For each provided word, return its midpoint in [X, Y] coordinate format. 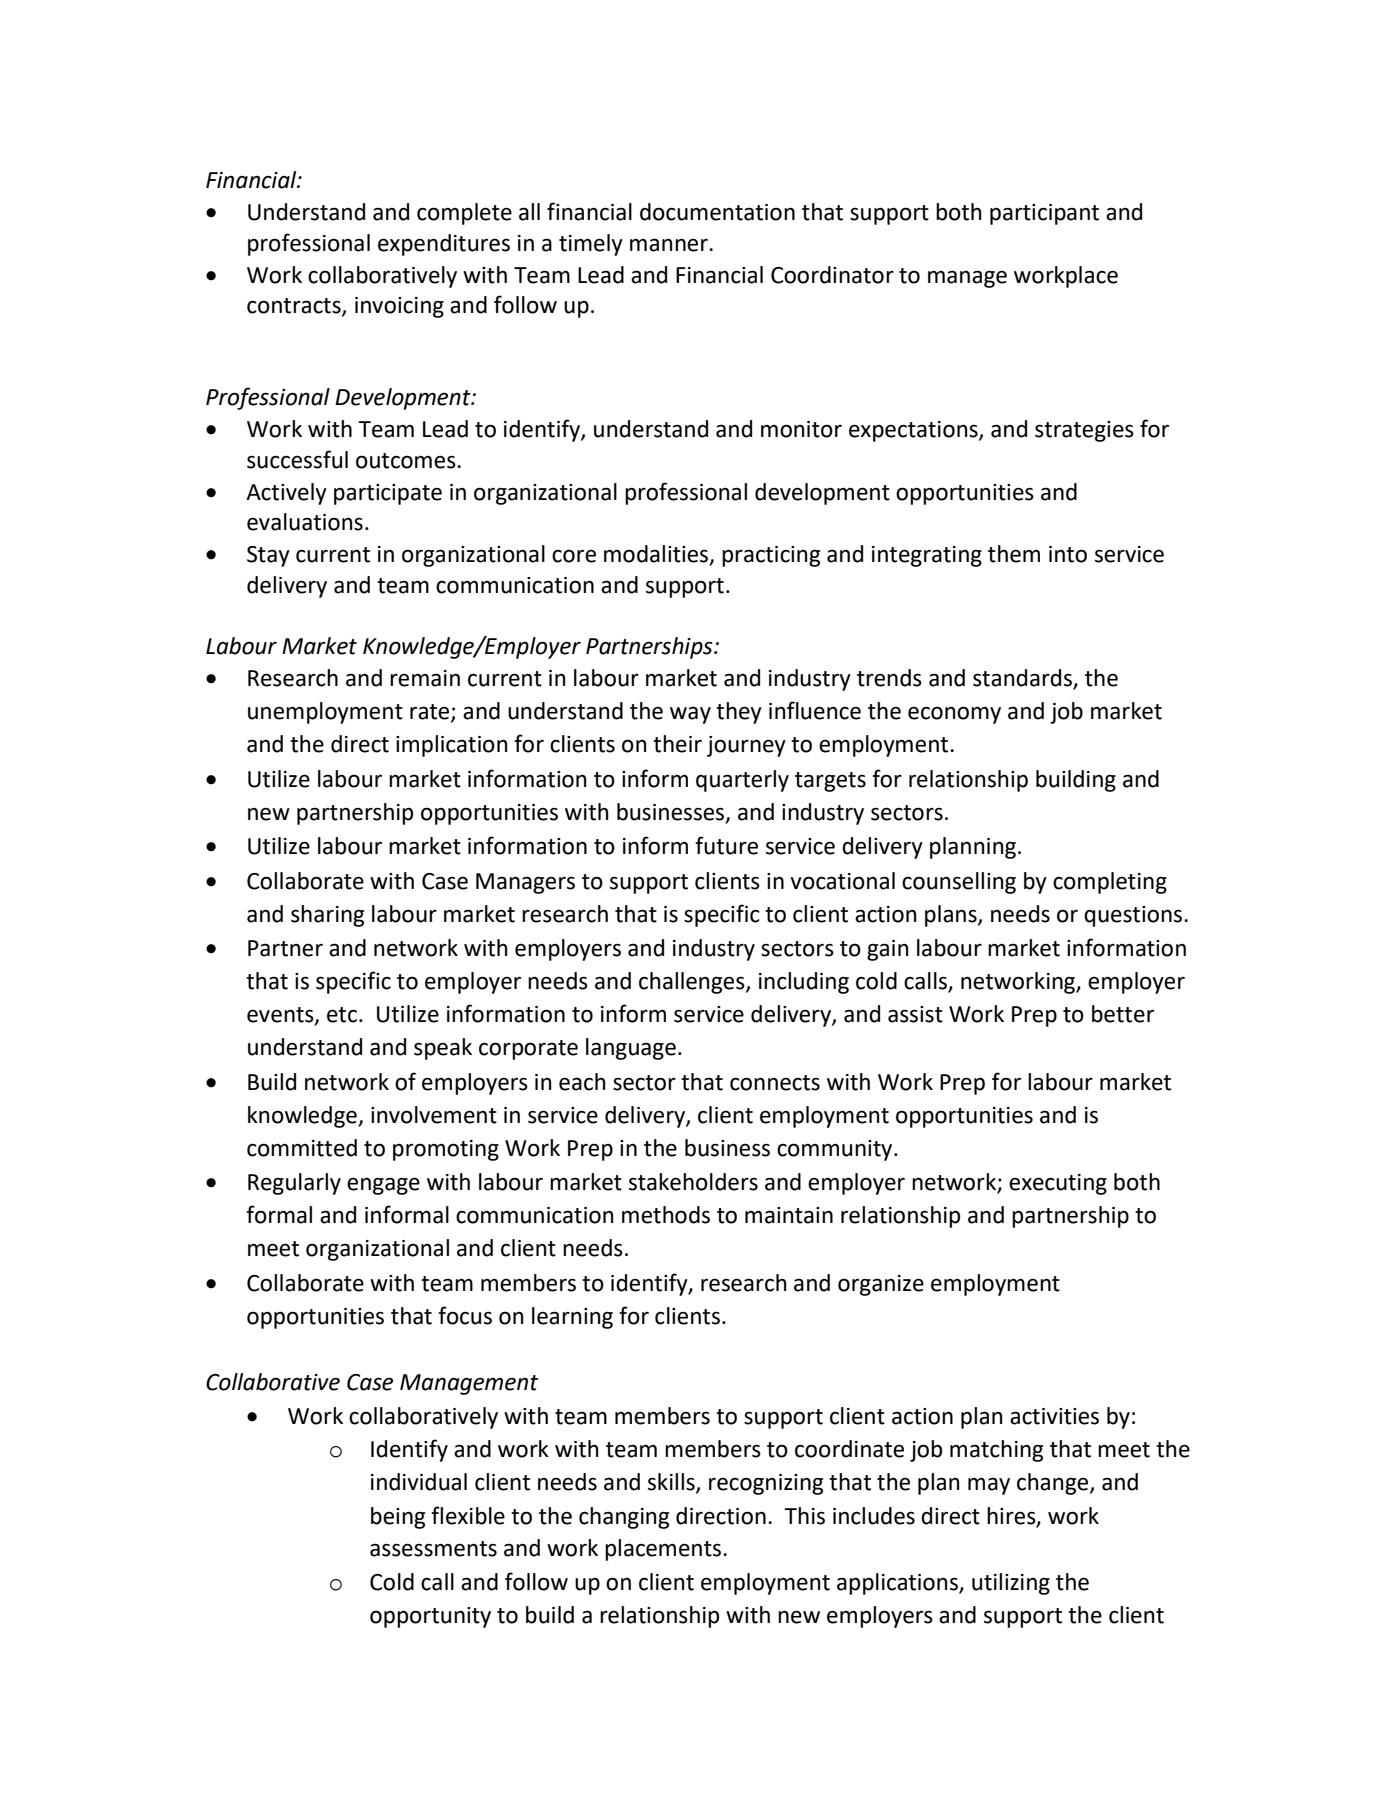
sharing [327, 916]
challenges [693, 983]
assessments [433, 1549]
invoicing [399, 307]
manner [670, 245]
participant [1044, 214]
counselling [959, 883]
